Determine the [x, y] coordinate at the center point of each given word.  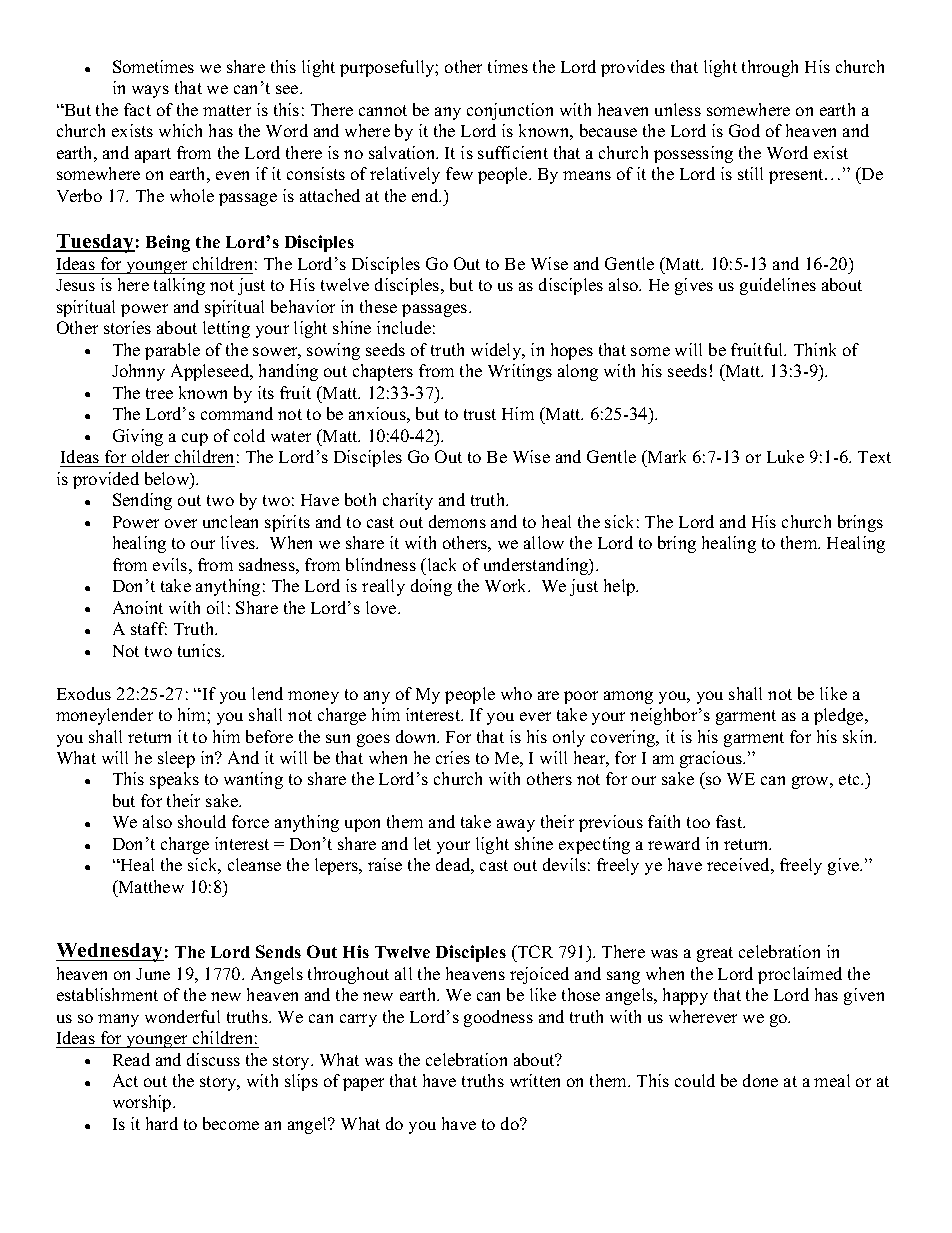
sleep [176, 759]
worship [143, 1103]
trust [480, 414]
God [744, 130]
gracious [712, 759]
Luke [785, 456]
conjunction [510, 111]
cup [195, 439]
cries [453, 757]
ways [150, 91]
